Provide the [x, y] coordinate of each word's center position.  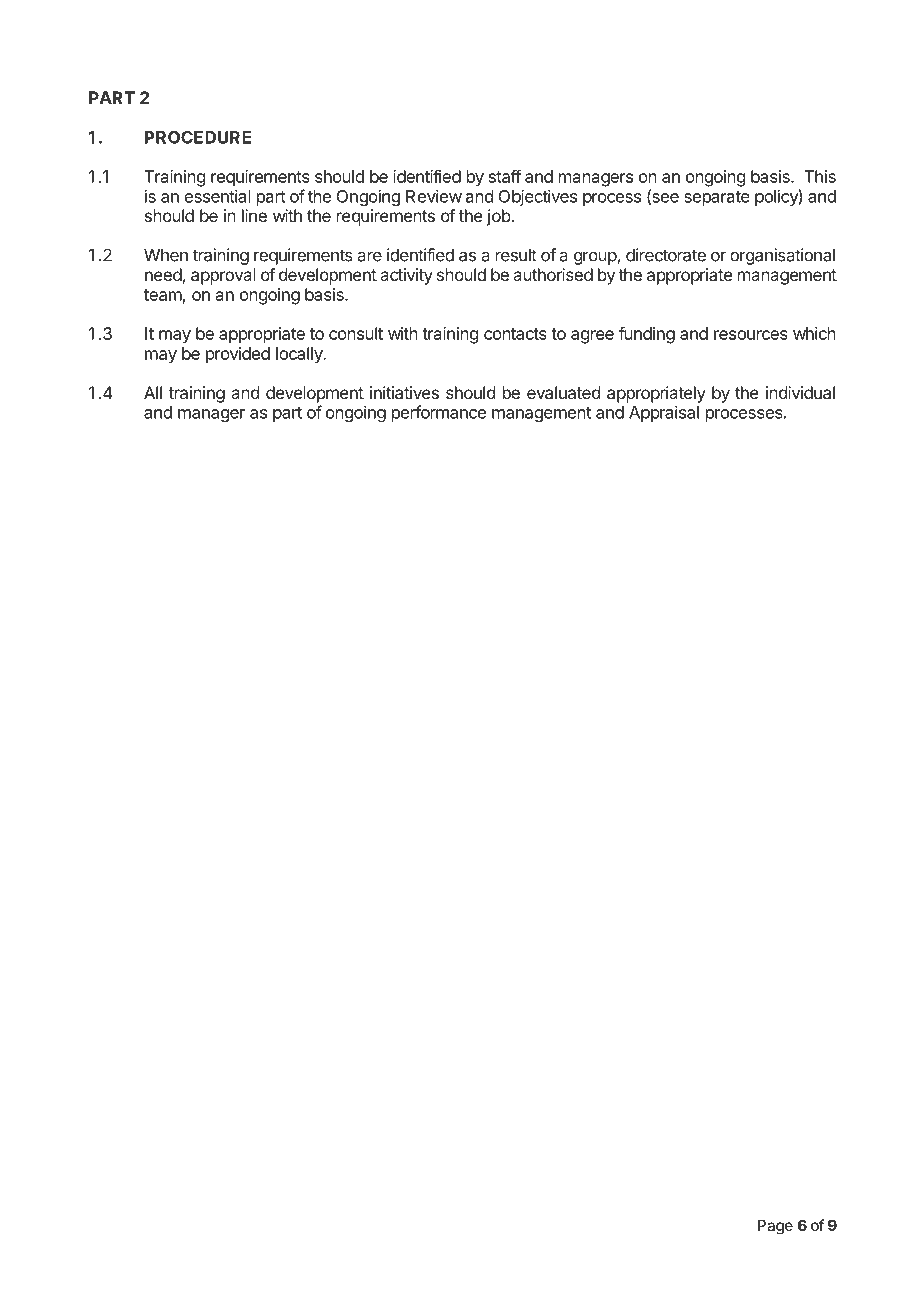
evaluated [563, 392]
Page [775, 1227]
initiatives [404, 392]
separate [717, 198]
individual [800, 392]
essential [217, 196]
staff [505, 176]
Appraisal [664, 413]
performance [439, 413]
